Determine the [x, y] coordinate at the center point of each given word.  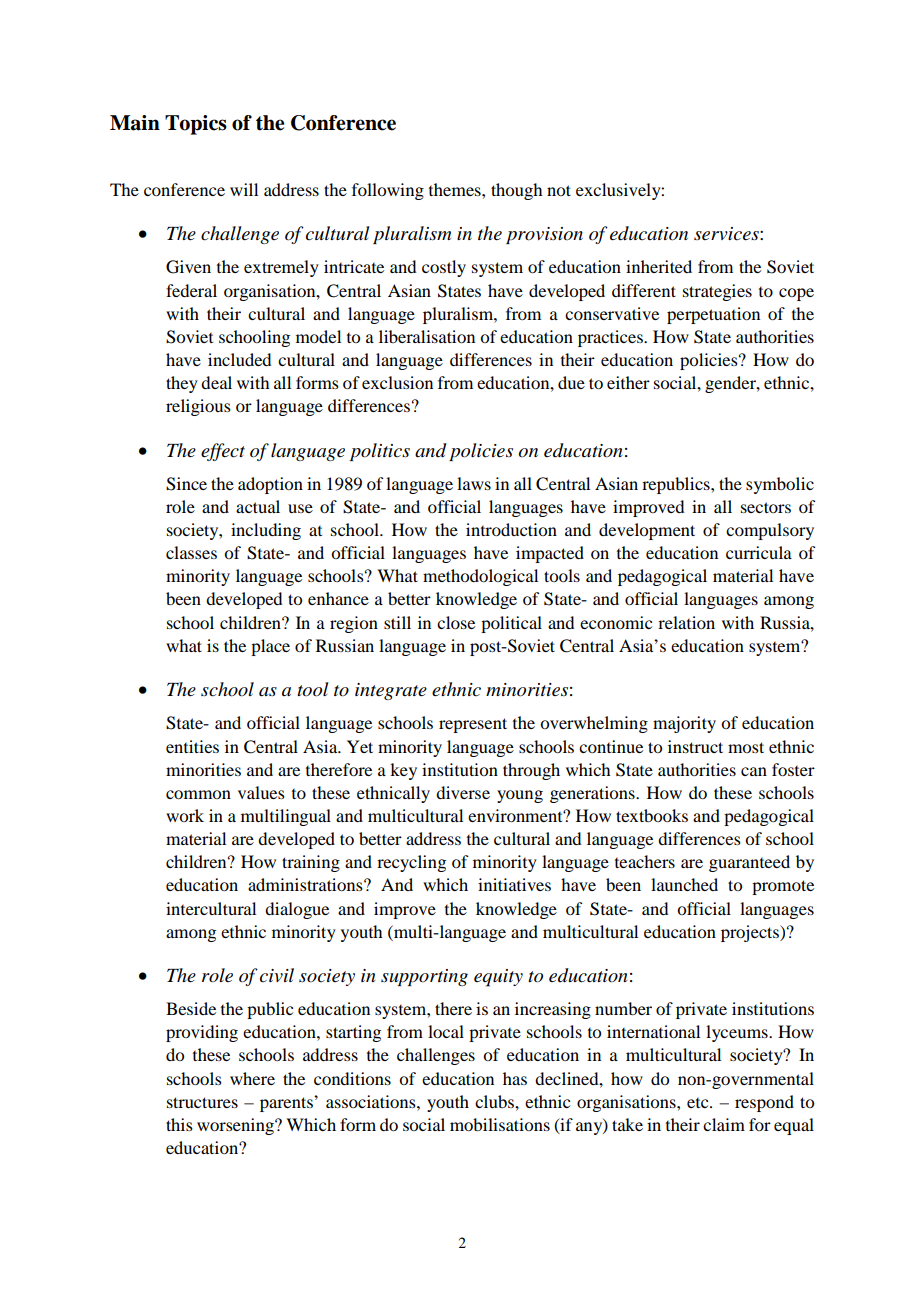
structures [202, 1102]
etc [699, 1103]
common [198, 794]
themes [456, 189]
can [754, 771]
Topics [196, 125]
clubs [495, 1101]
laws [474, 483]
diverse [463, 792]
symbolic [780, 485]
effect [223, 452]
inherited [659, 266]
